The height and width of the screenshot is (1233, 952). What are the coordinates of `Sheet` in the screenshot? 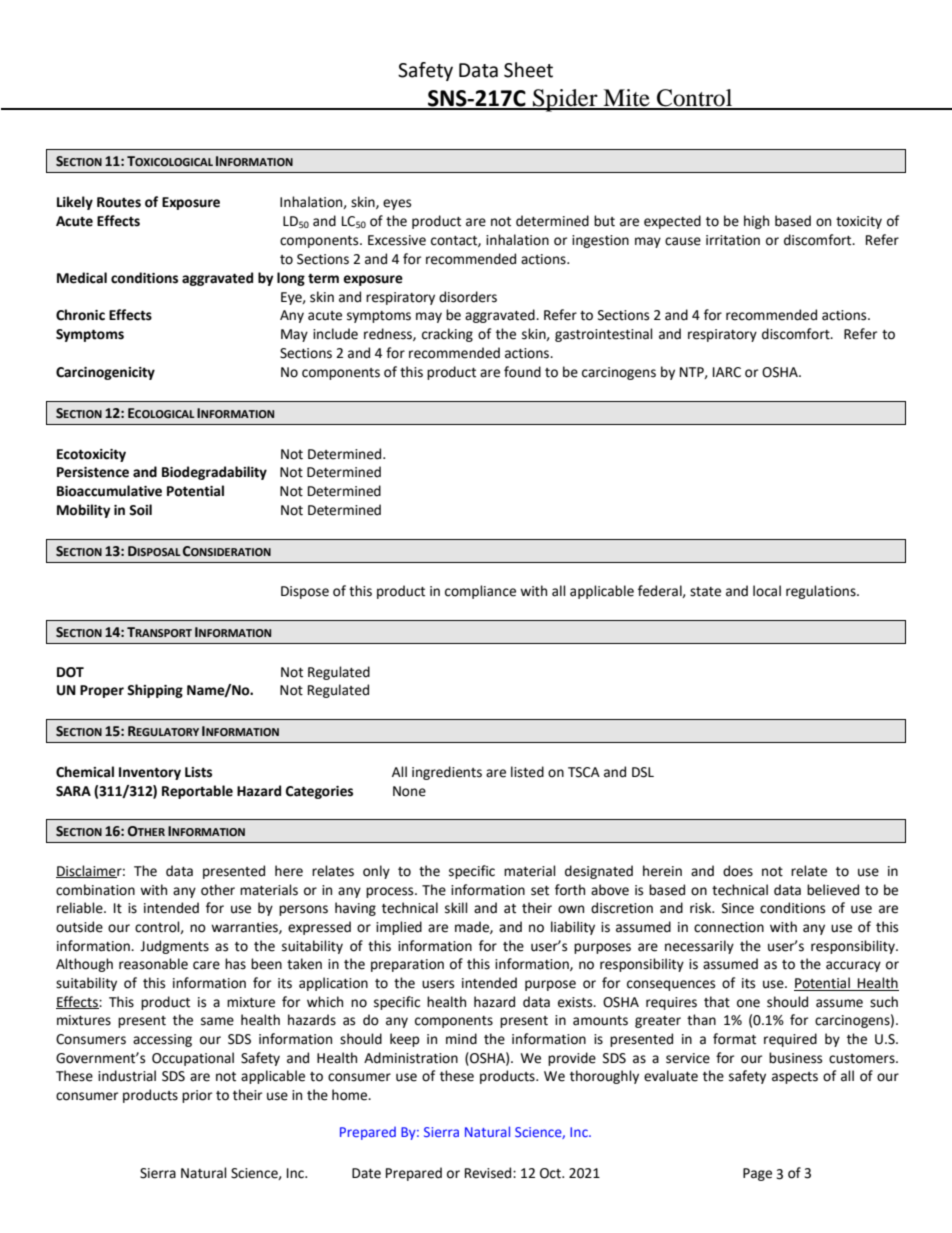 It's located at (528, 70).
